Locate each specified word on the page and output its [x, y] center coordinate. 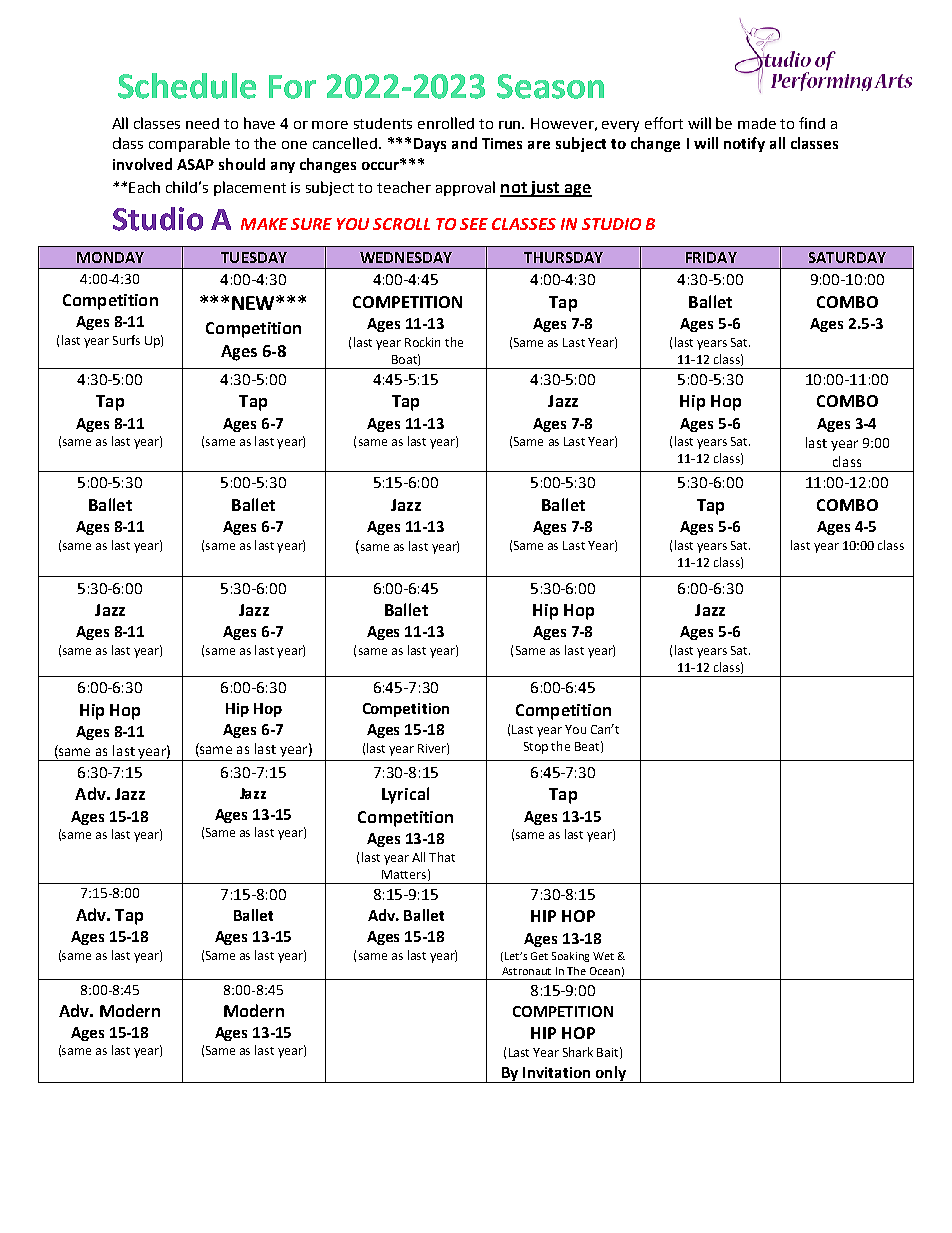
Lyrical [405, 795]
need [202, 123]
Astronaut [526, 971]
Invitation [556, 1072]
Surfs [126, 340]
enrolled [446, 123]
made [757, 123]
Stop [536, 748]
